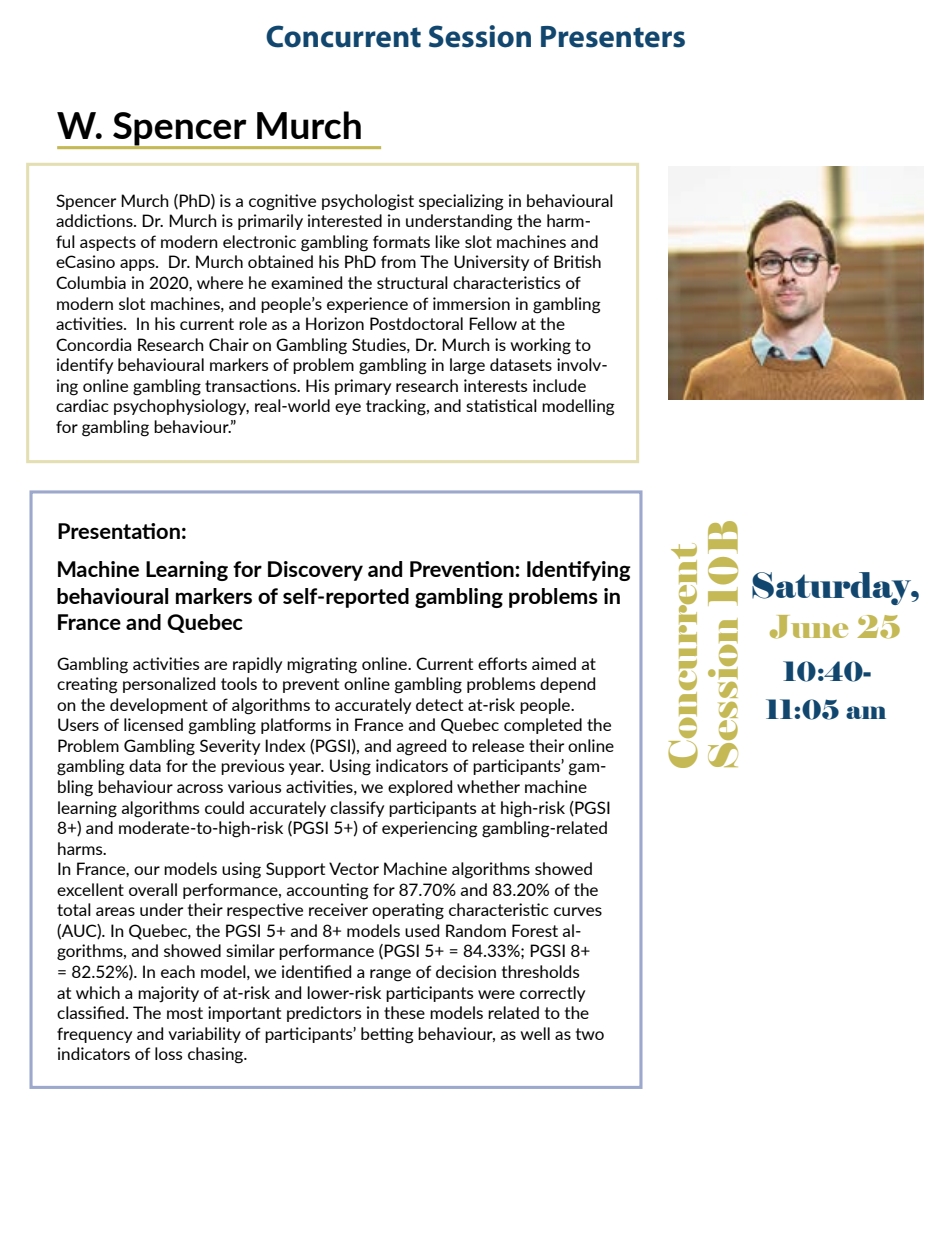 The image size is (952, 1233). What do you see at coordinates (420, 788) in the document?
I see `explored` at bounding box center [420, 788].
